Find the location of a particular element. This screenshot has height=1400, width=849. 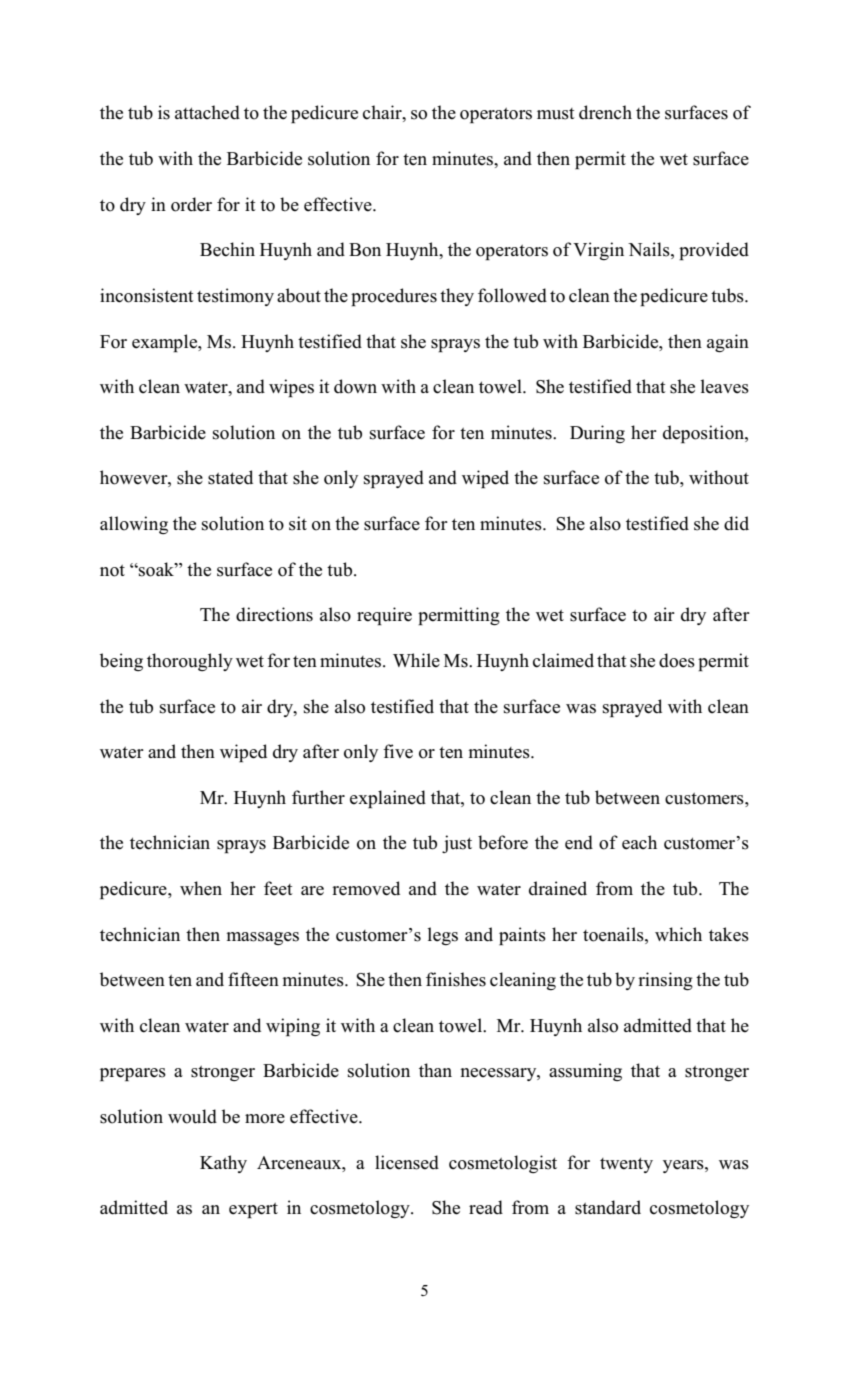

drench is located at coordinates (605, 112).
